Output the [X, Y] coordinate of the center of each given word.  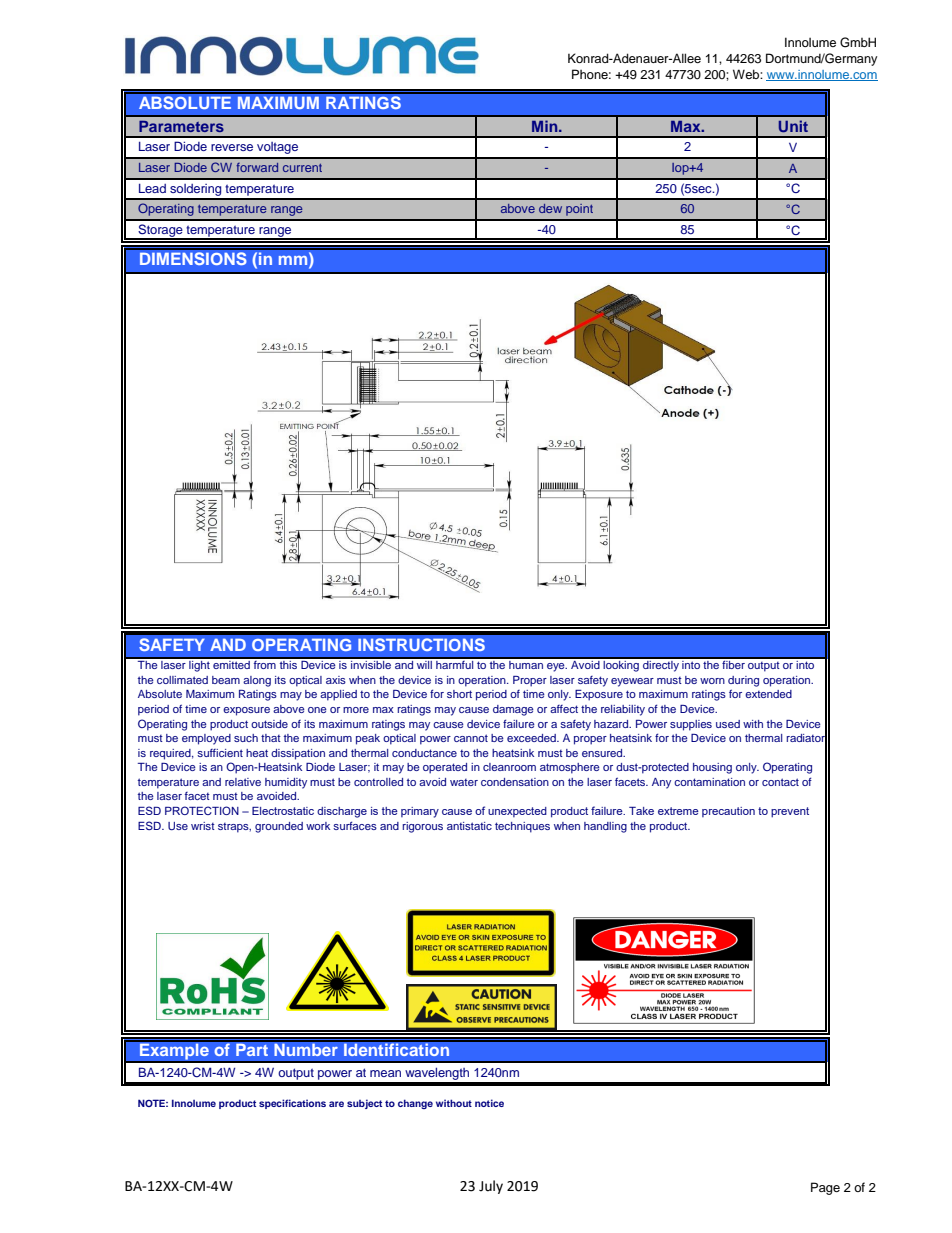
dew [550, 208]
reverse [232, 147]
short [459, 694]
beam [226, 680]
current [302, 168]
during [743, 681]
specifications [292, 1104]
